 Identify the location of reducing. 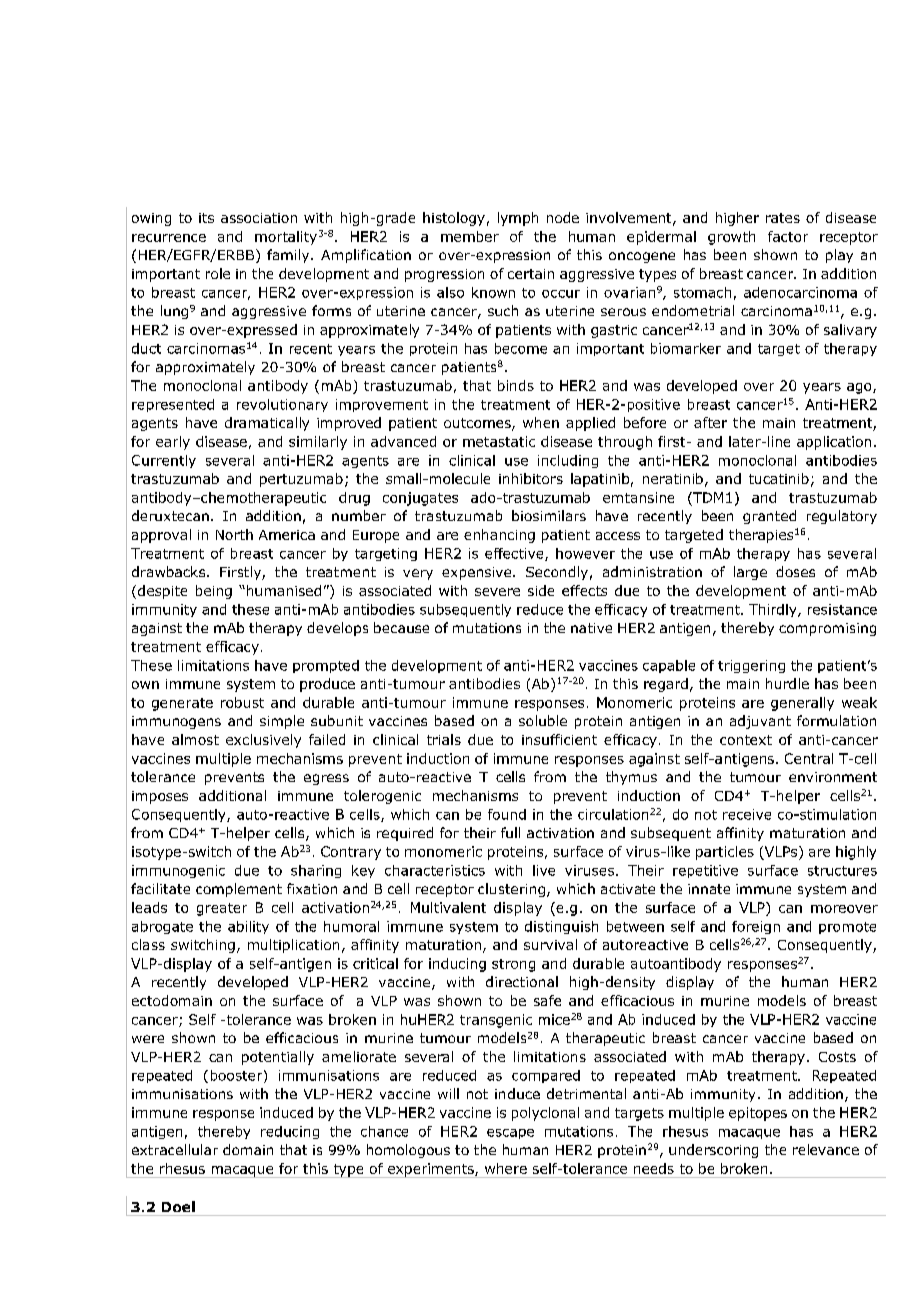
(290, 1132).
